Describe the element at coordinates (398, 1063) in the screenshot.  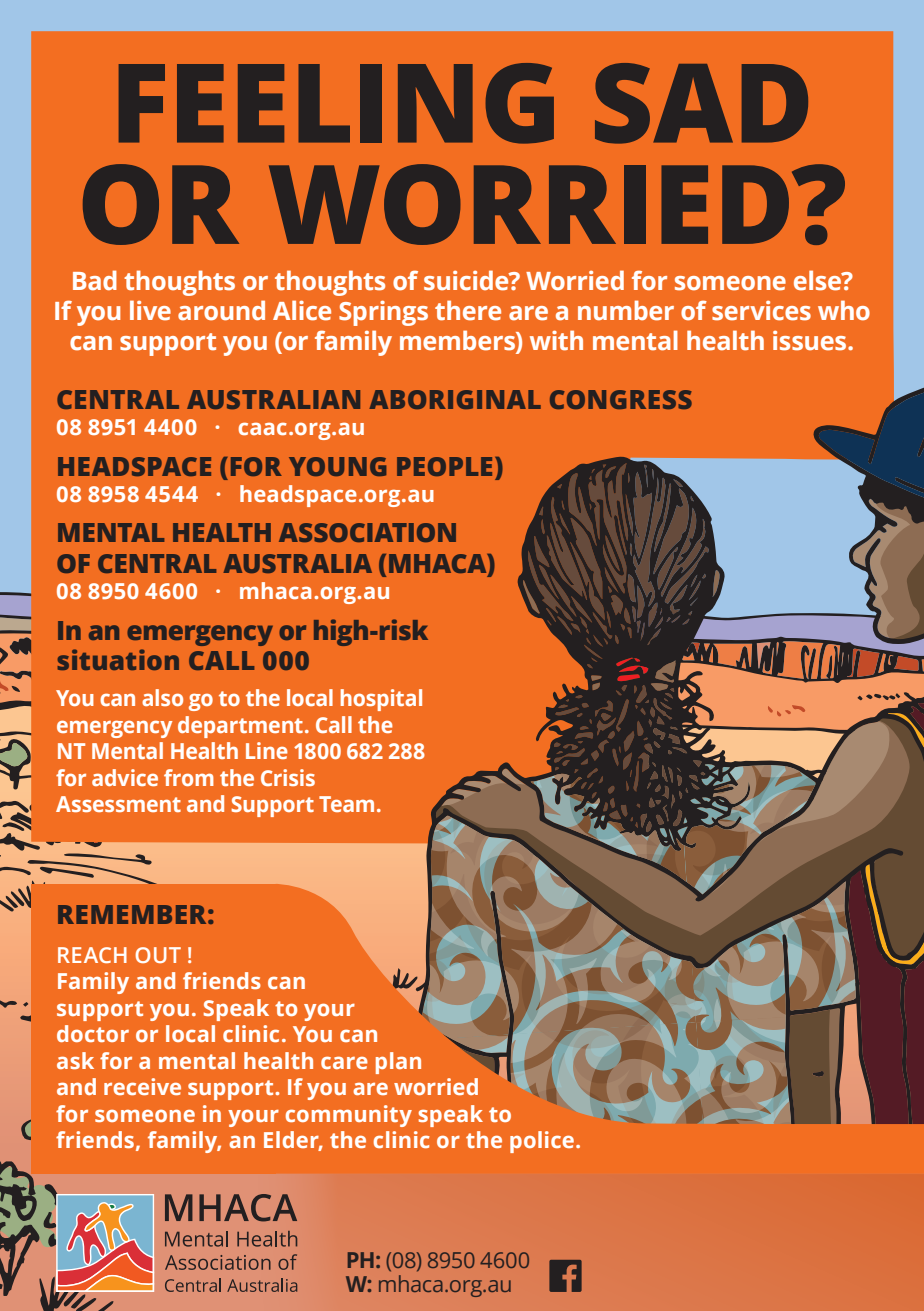
I see `plan` at that location.
